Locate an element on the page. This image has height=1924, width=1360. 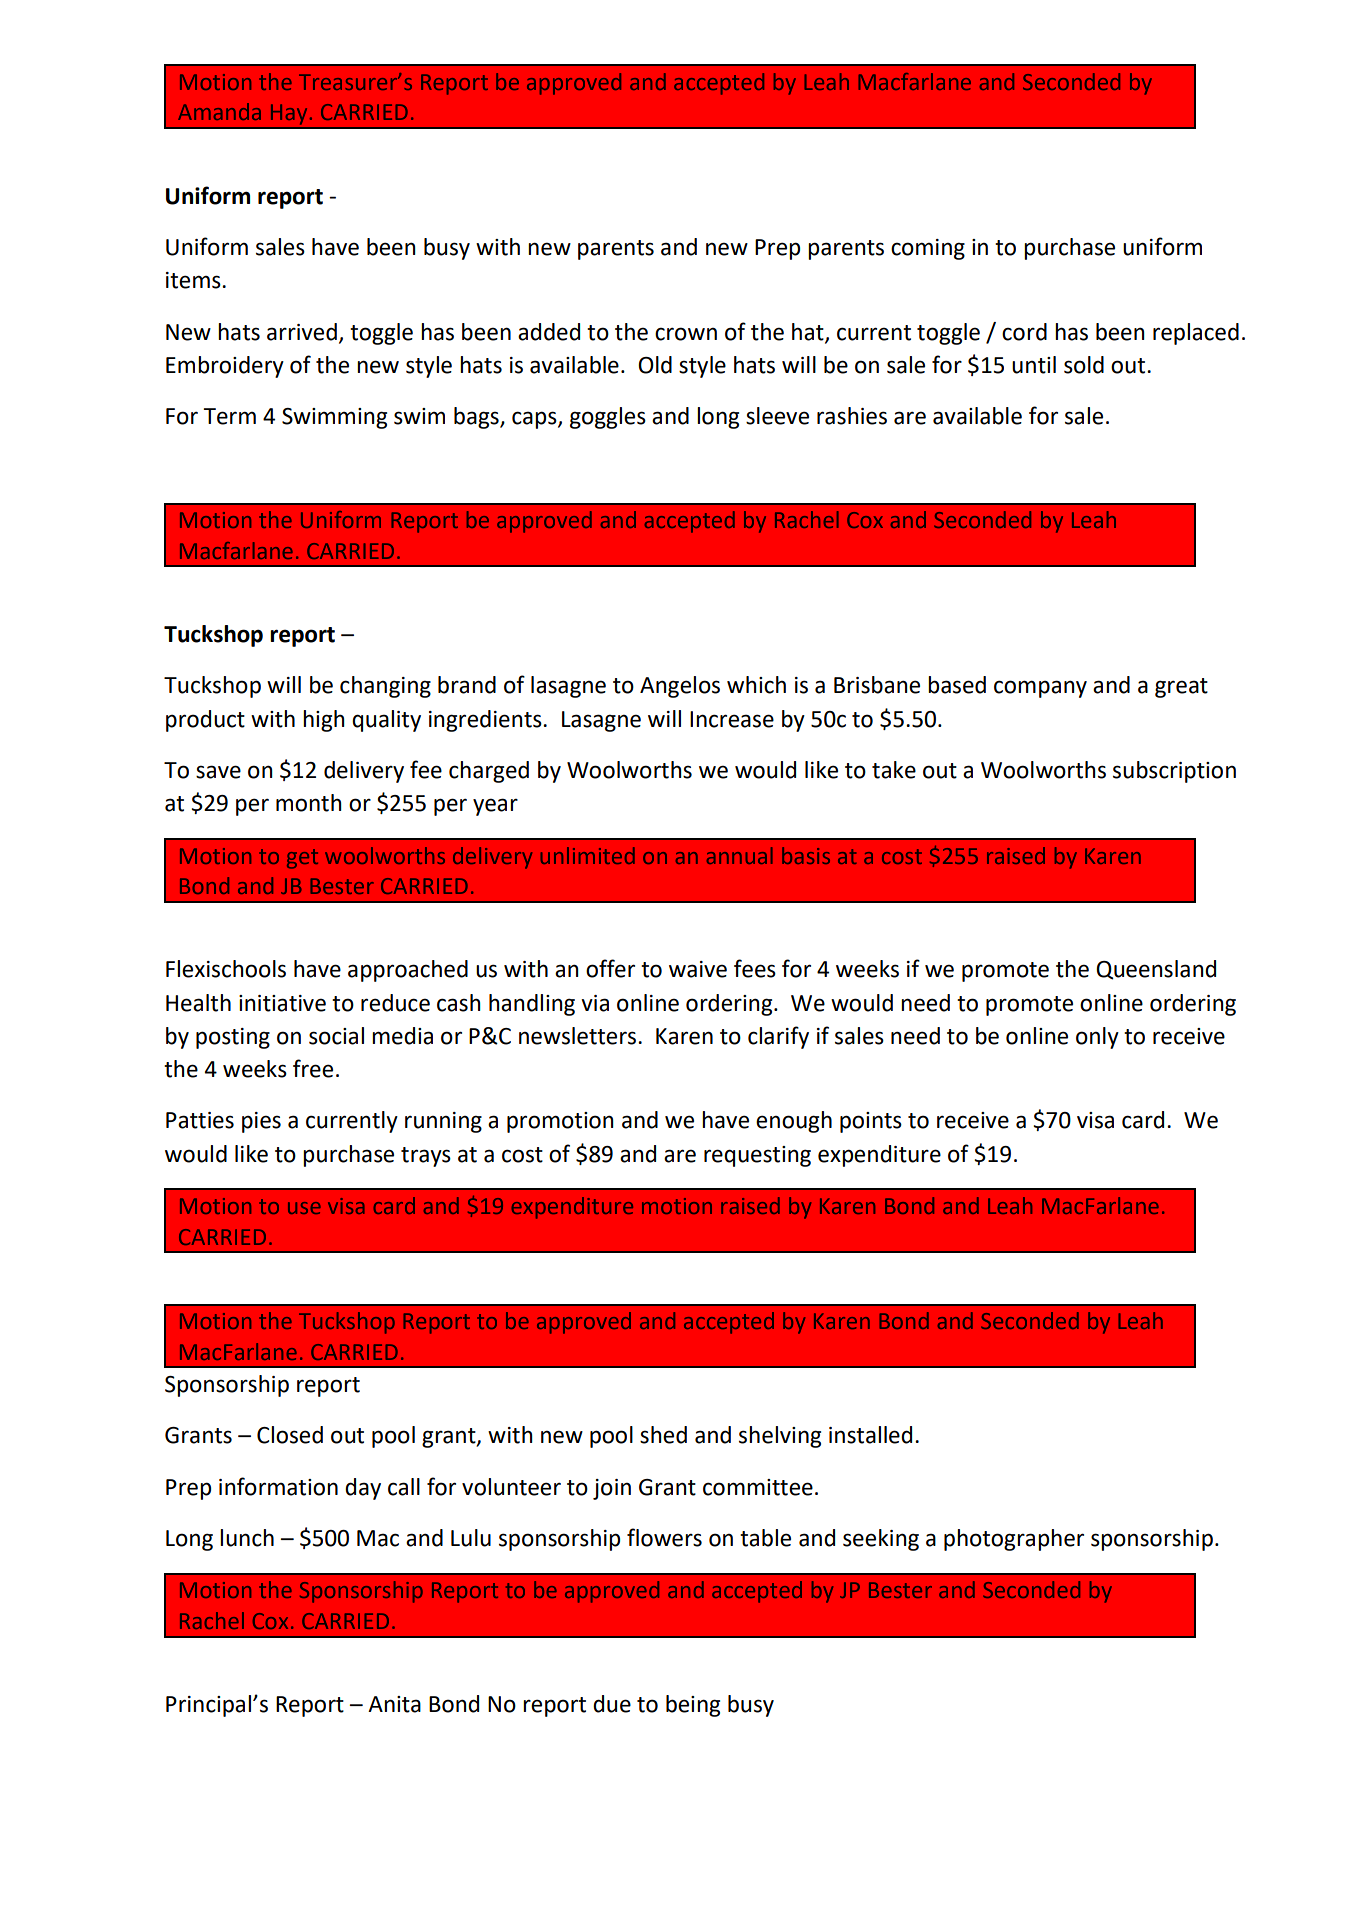
Queensland is located at coordinates (1156, 970).
